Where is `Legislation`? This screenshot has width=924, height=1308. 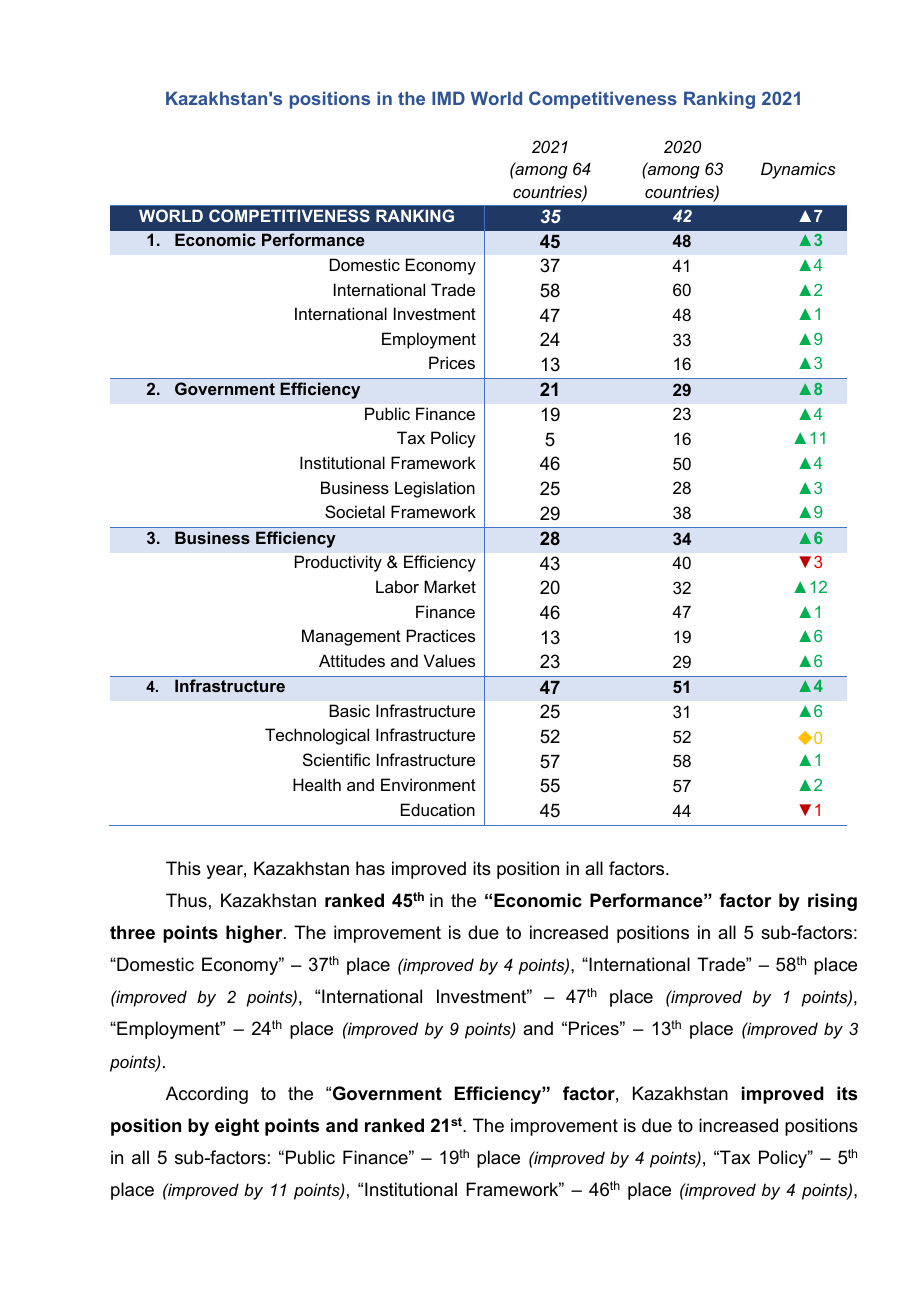 Legislation is located at coordinates (435, 489).
